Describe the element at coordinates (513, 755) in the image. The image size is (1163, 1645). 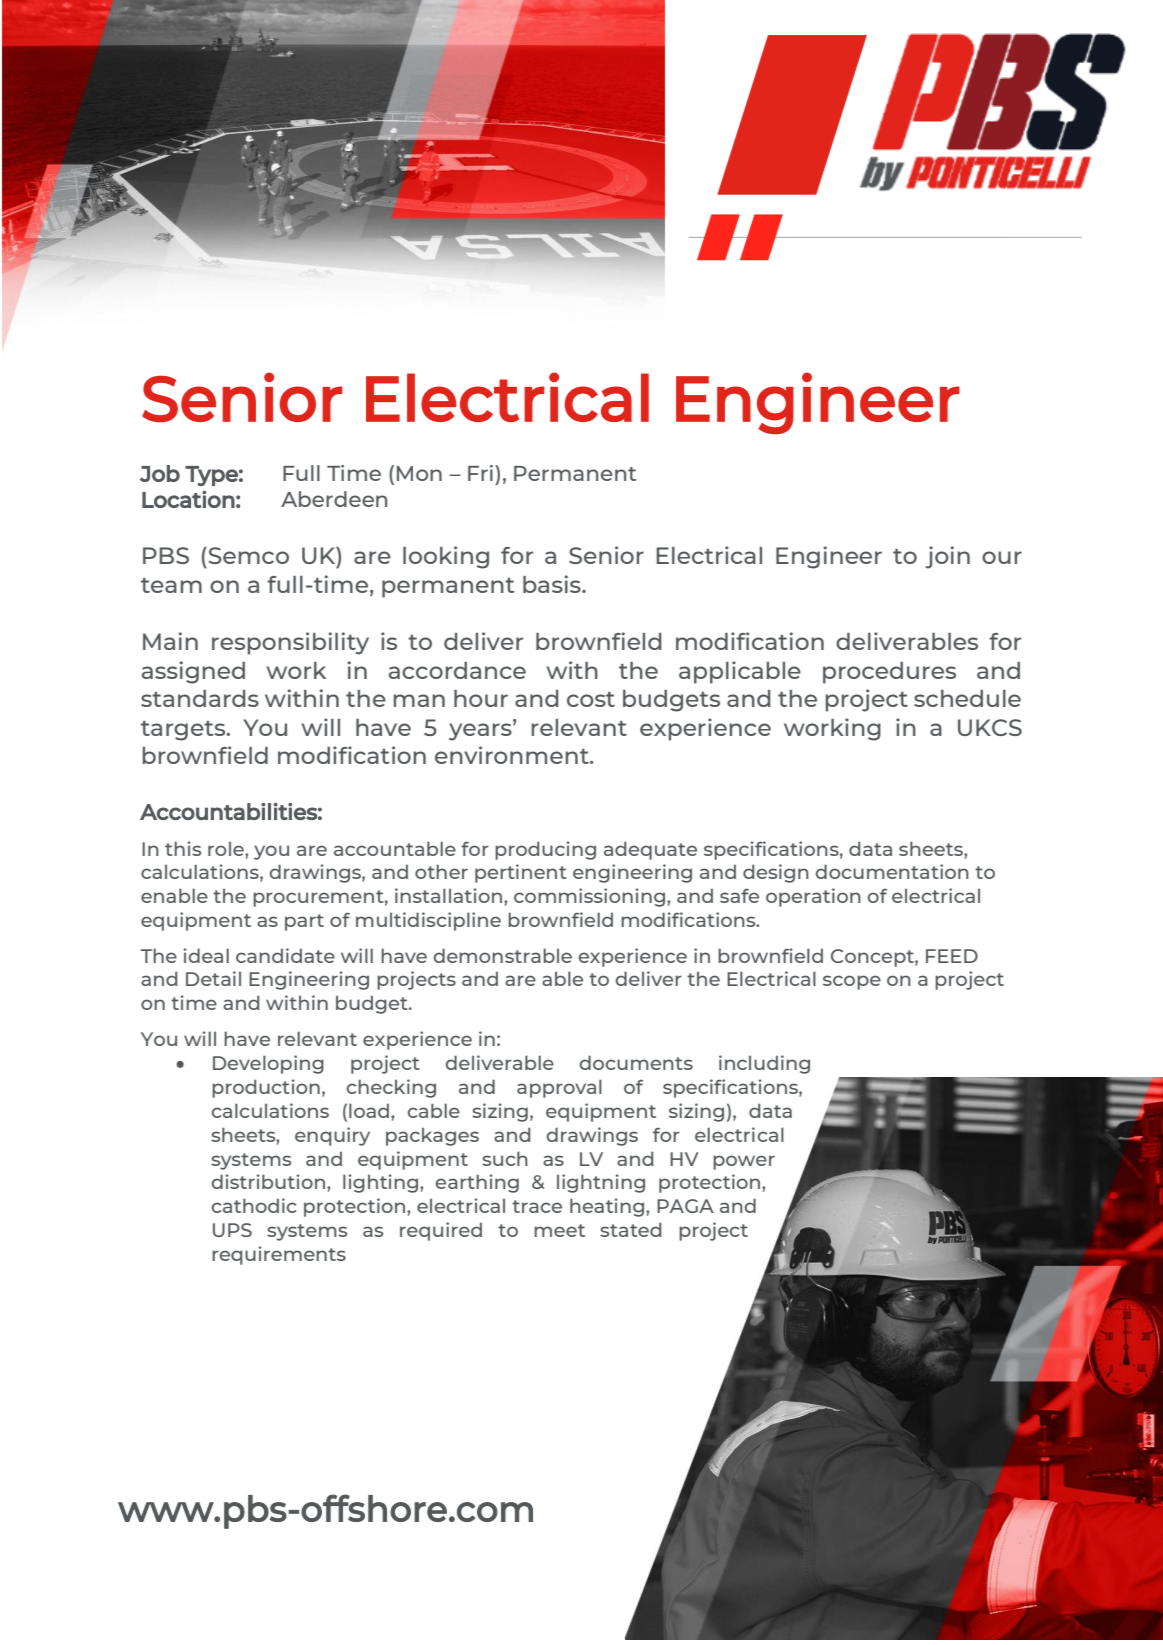
I see `environment` at that location.
